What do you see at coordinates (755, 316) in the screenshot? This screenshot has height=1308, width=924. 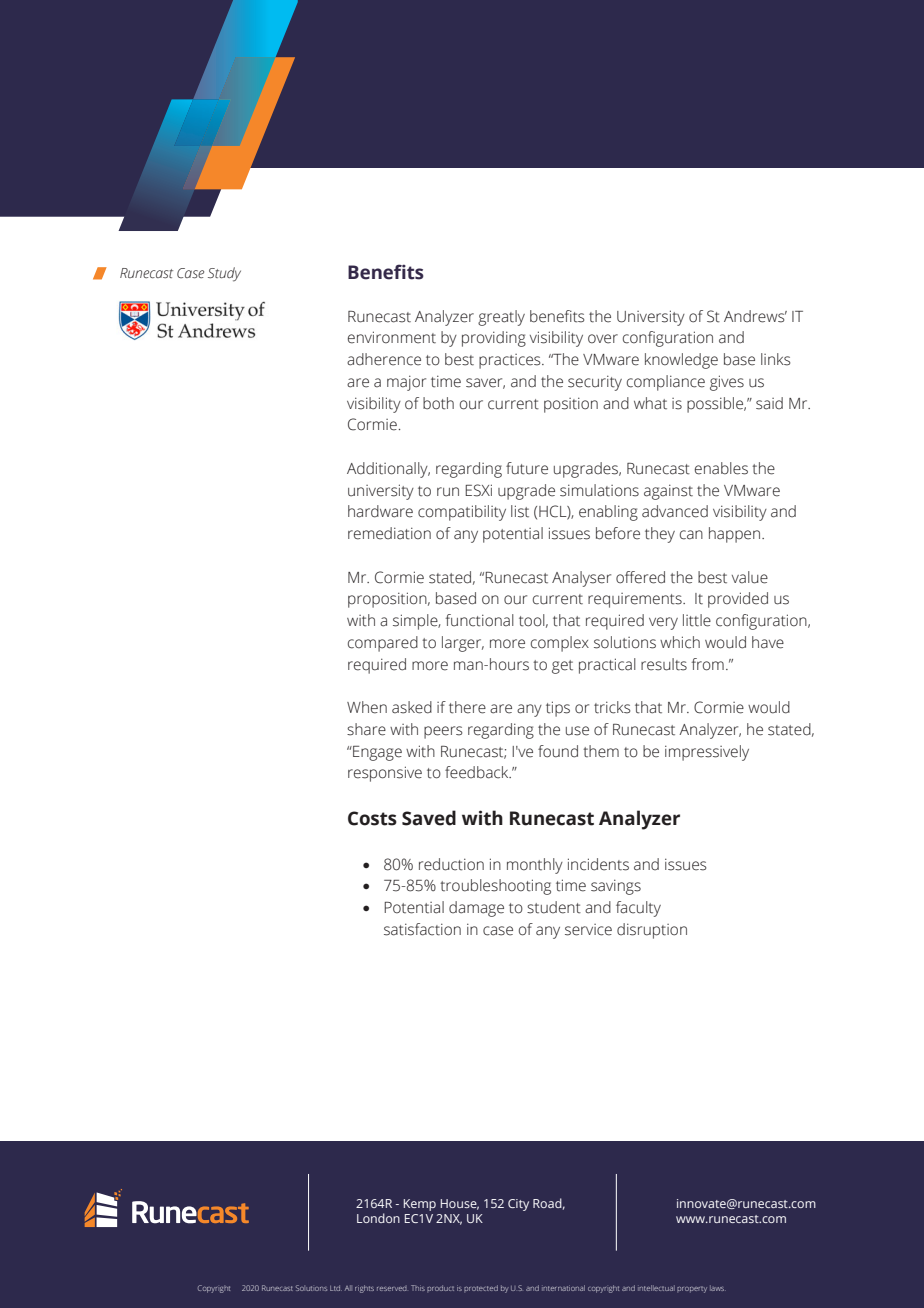 I see `Andrews` at bounding box center [755, 316].
